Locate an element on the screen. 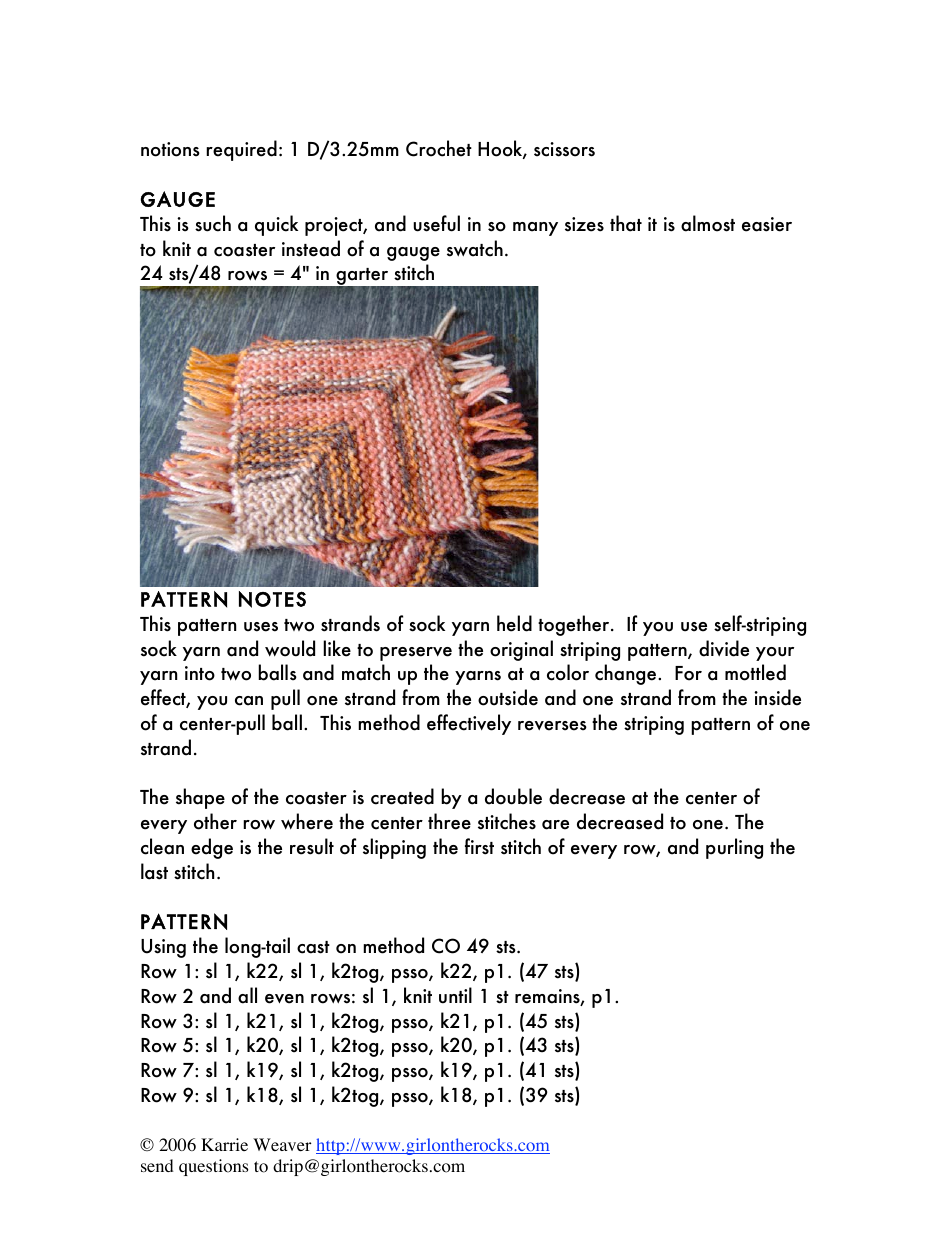 The height and width of the screenshot is (1233, 952). are is located at coordinates (555, 825).
